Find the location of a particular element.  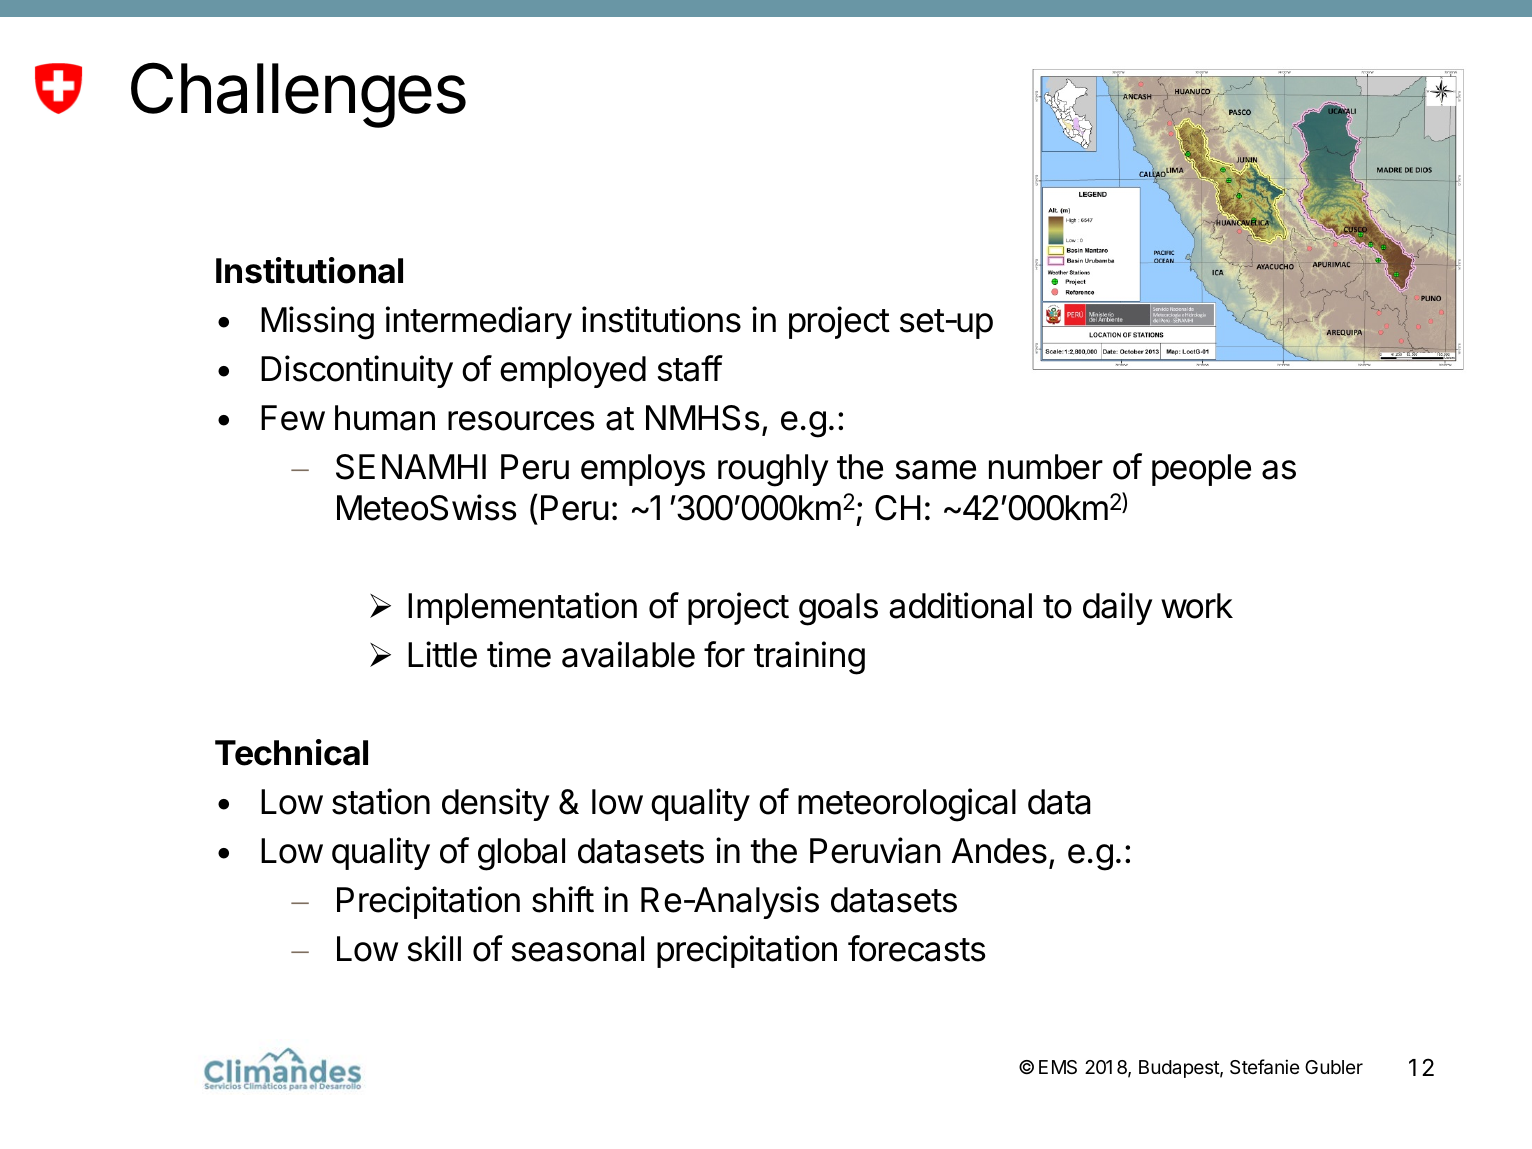

training is located at coordinates (809, 658).
